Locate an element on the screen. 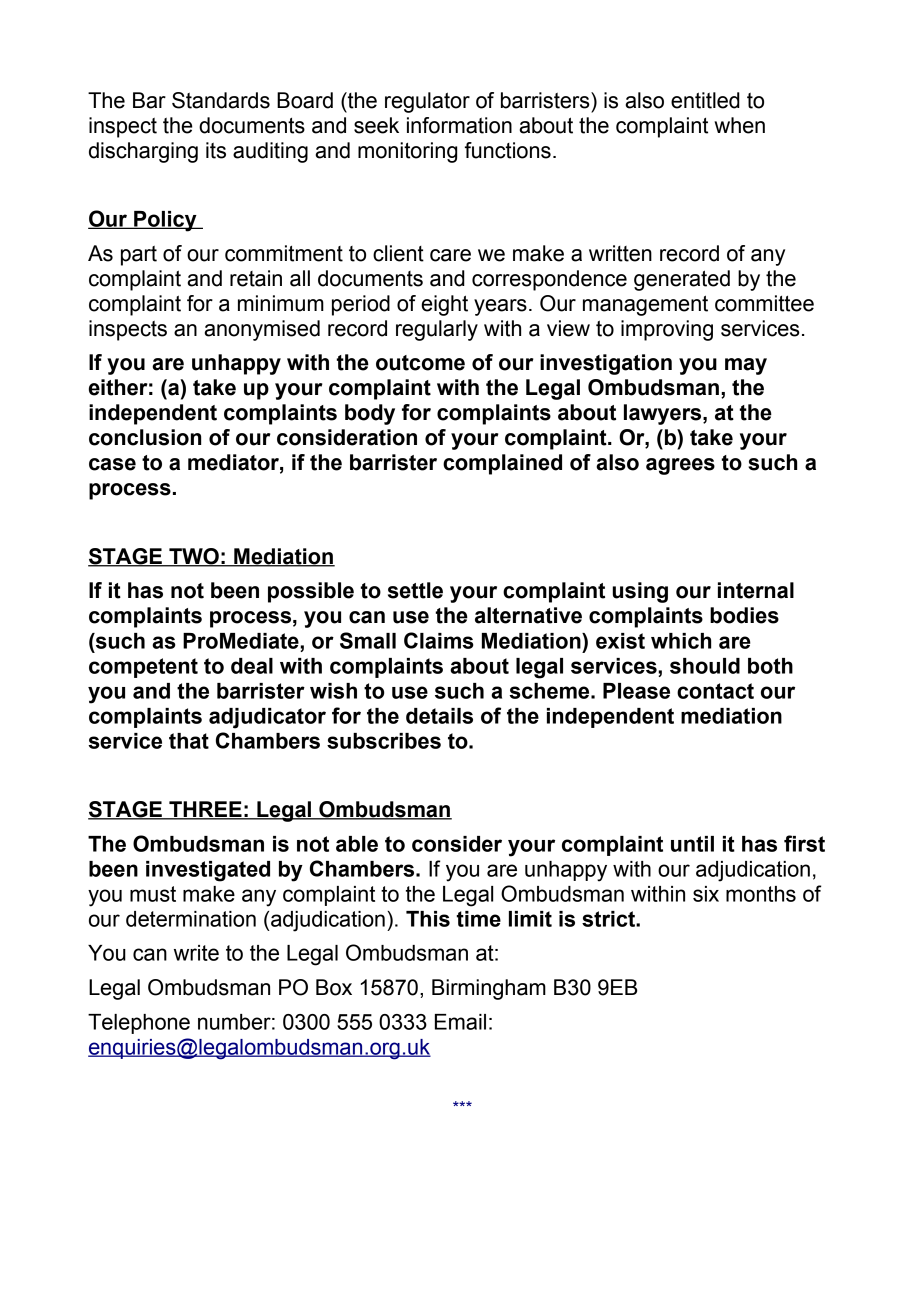 The image size is (924, 1308). details is located at coordinates (439, 716).
